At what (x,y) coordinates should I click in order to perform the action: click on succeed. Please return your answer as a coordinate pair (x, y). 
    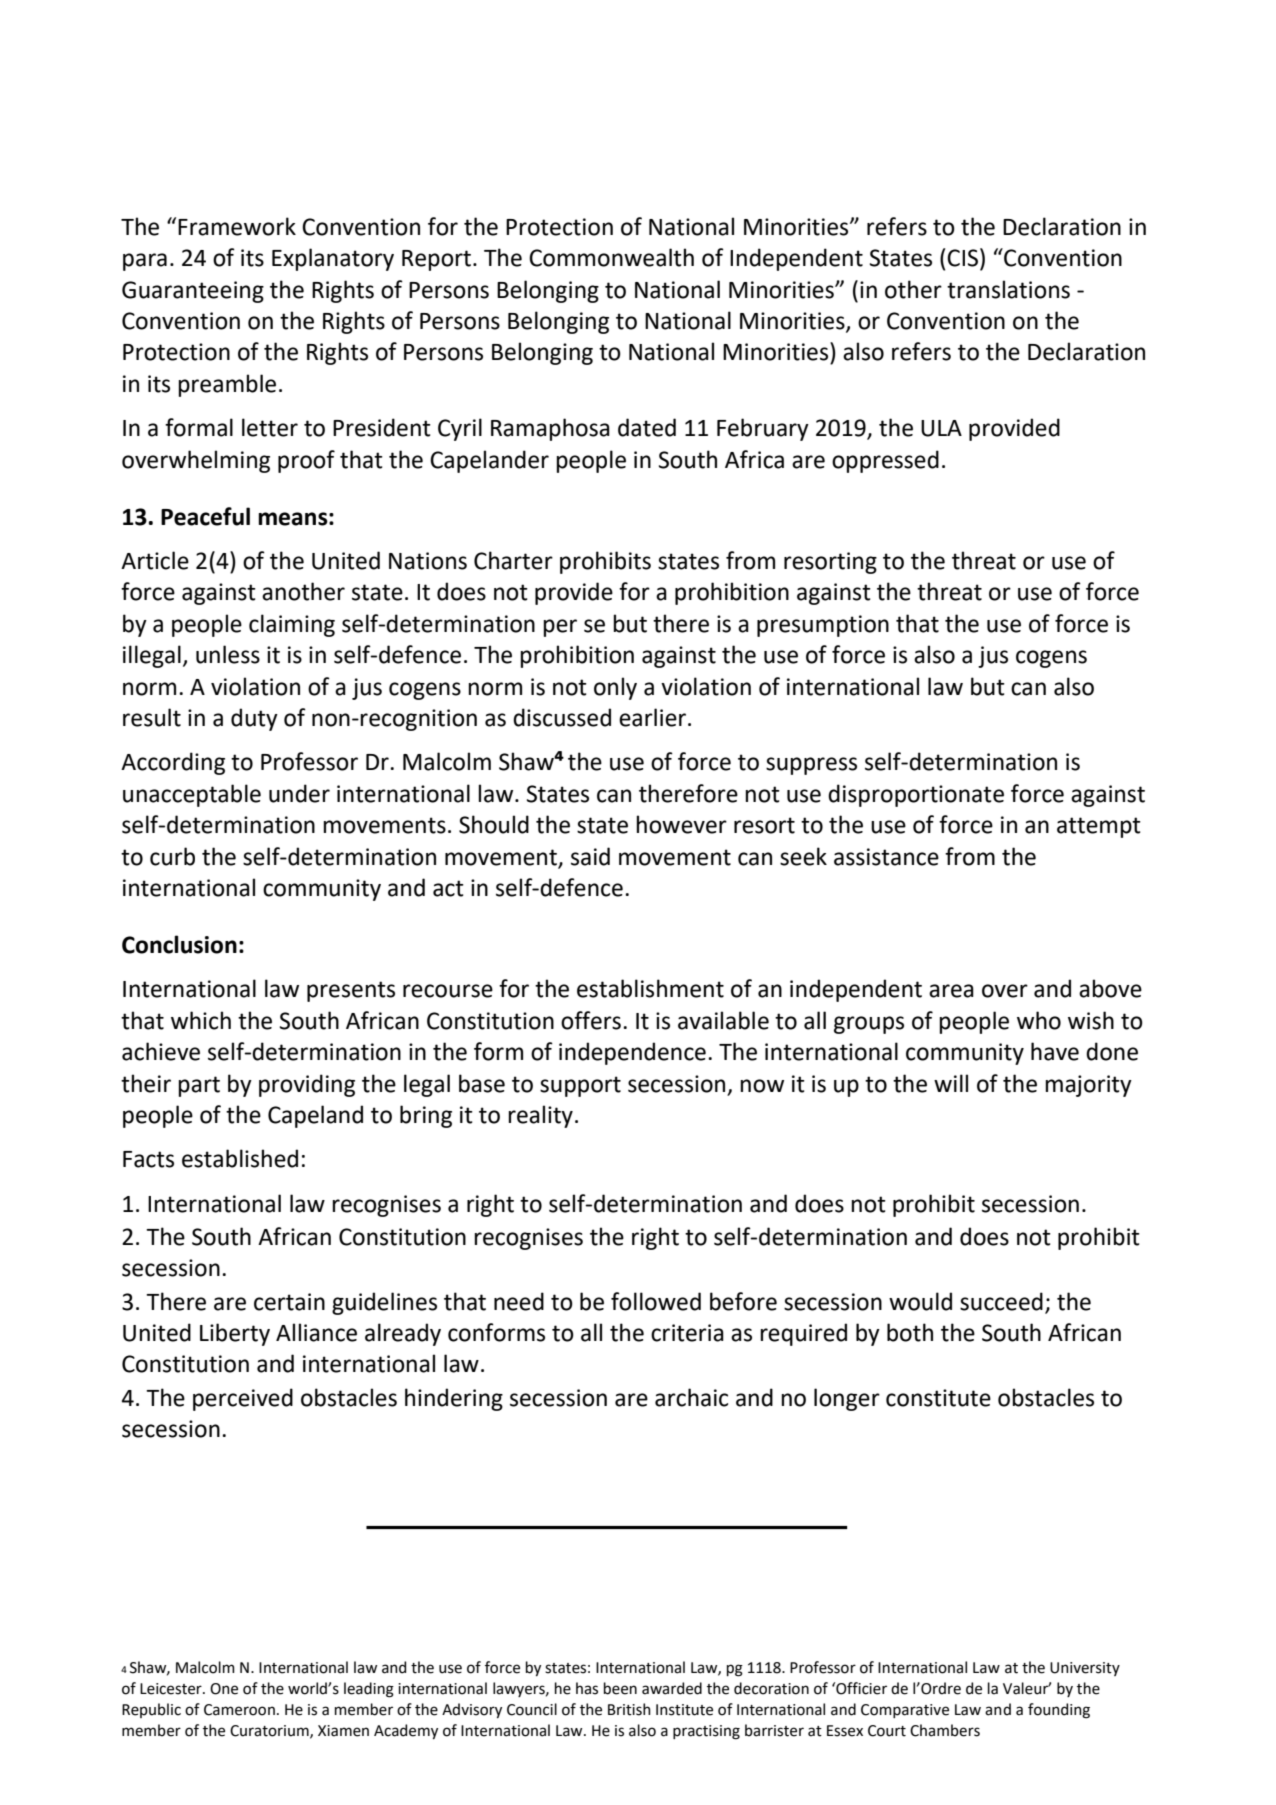
    Looking at the image, I should click on (1001, 1301).
